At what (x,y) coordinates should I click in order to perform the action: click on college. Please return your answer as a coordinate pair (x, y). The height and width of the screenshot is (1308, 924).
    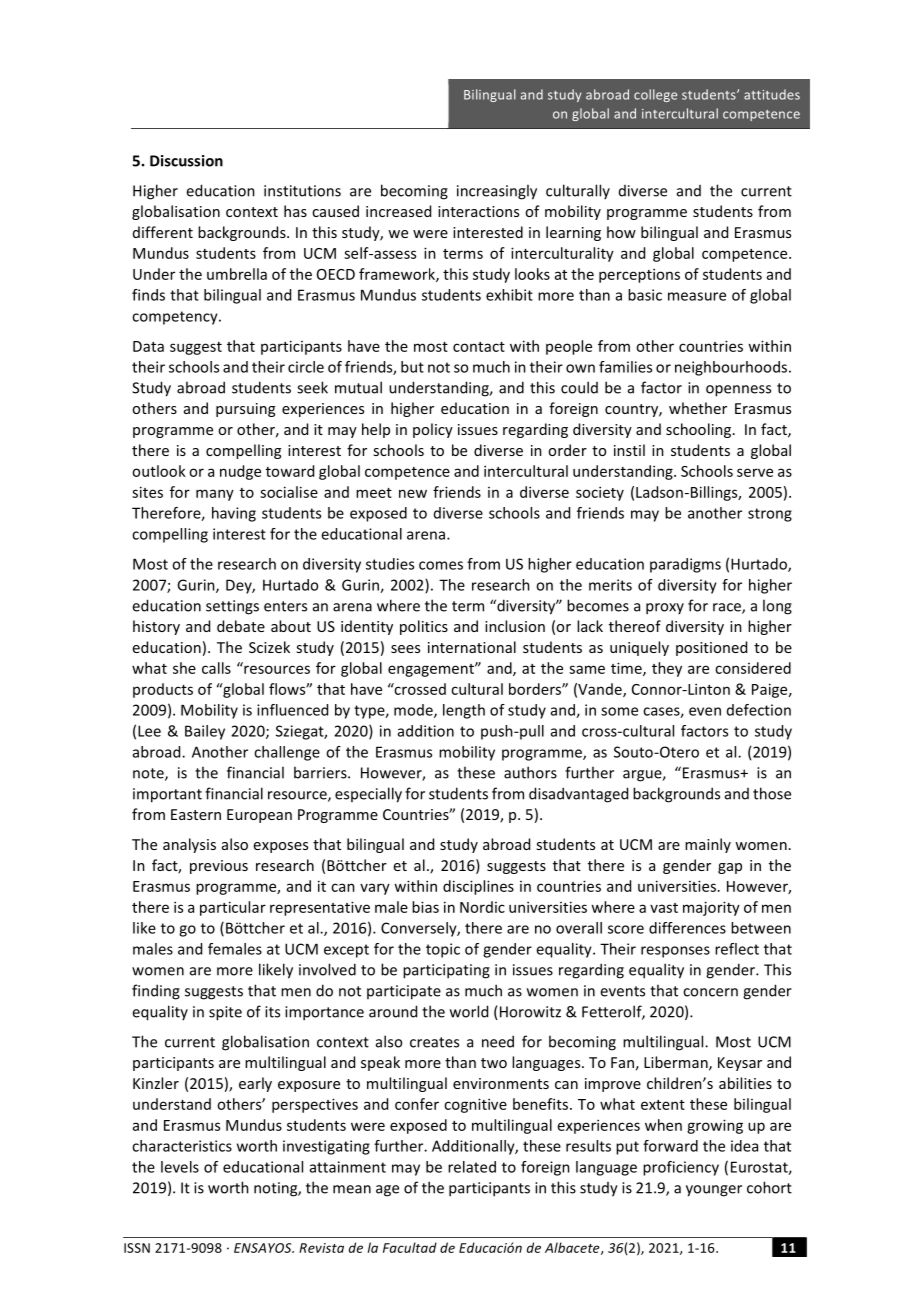
    Looking at the image, I should click on (655, 95).
